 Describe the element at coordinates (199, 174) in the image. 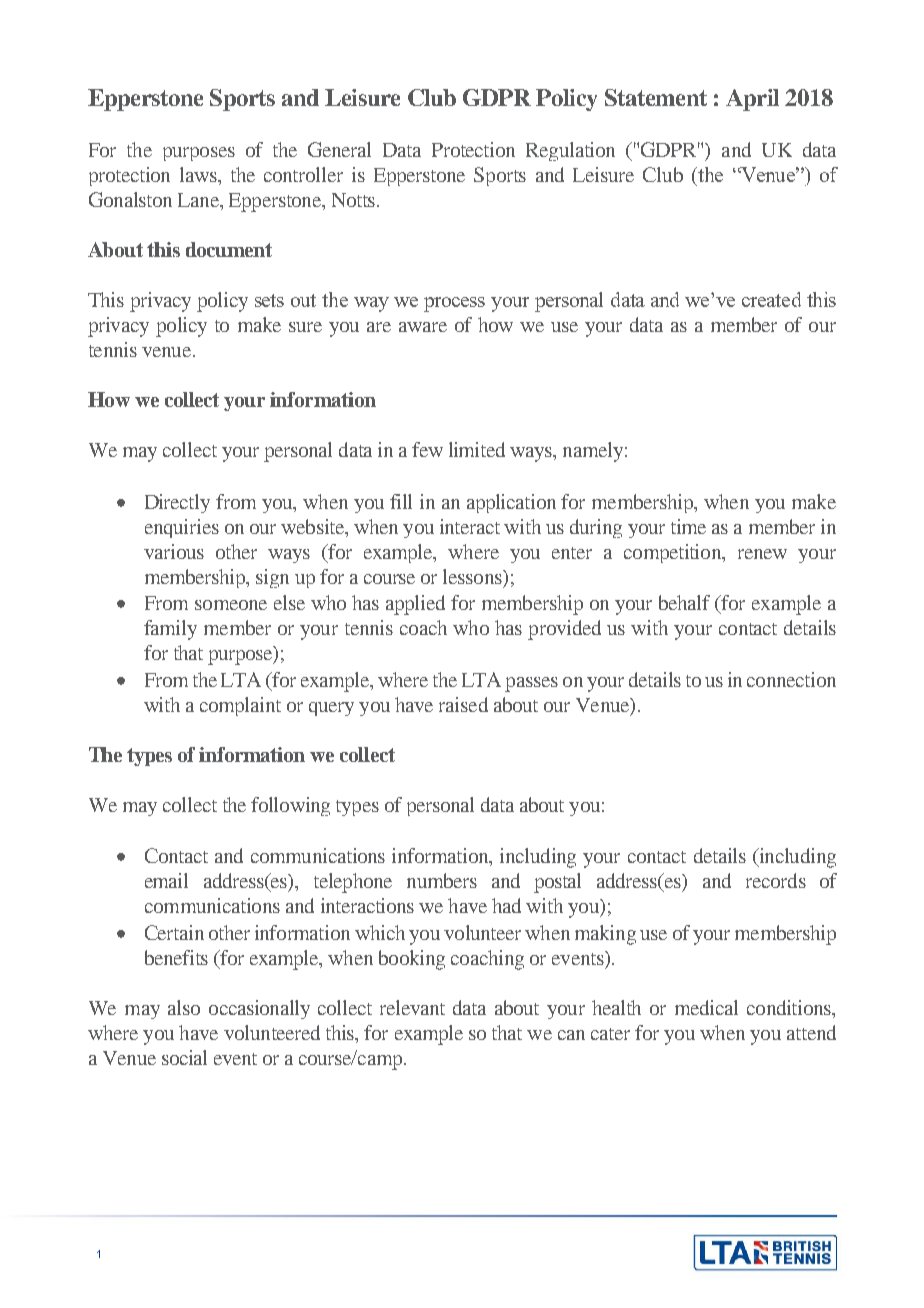

I see `laws` at that location.
